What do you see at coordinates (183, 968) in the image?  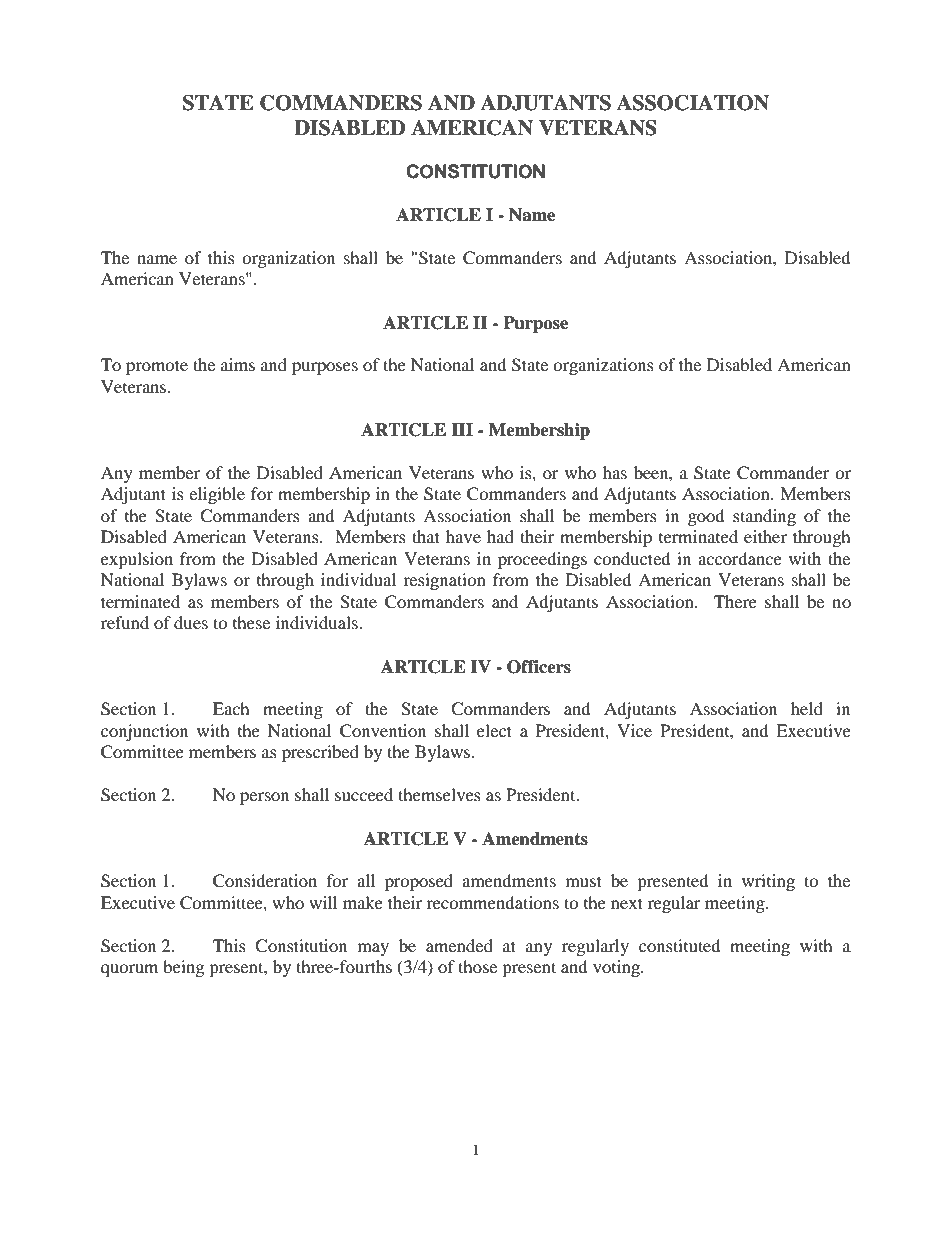 I see `being` at bounding box center [183, 968].
